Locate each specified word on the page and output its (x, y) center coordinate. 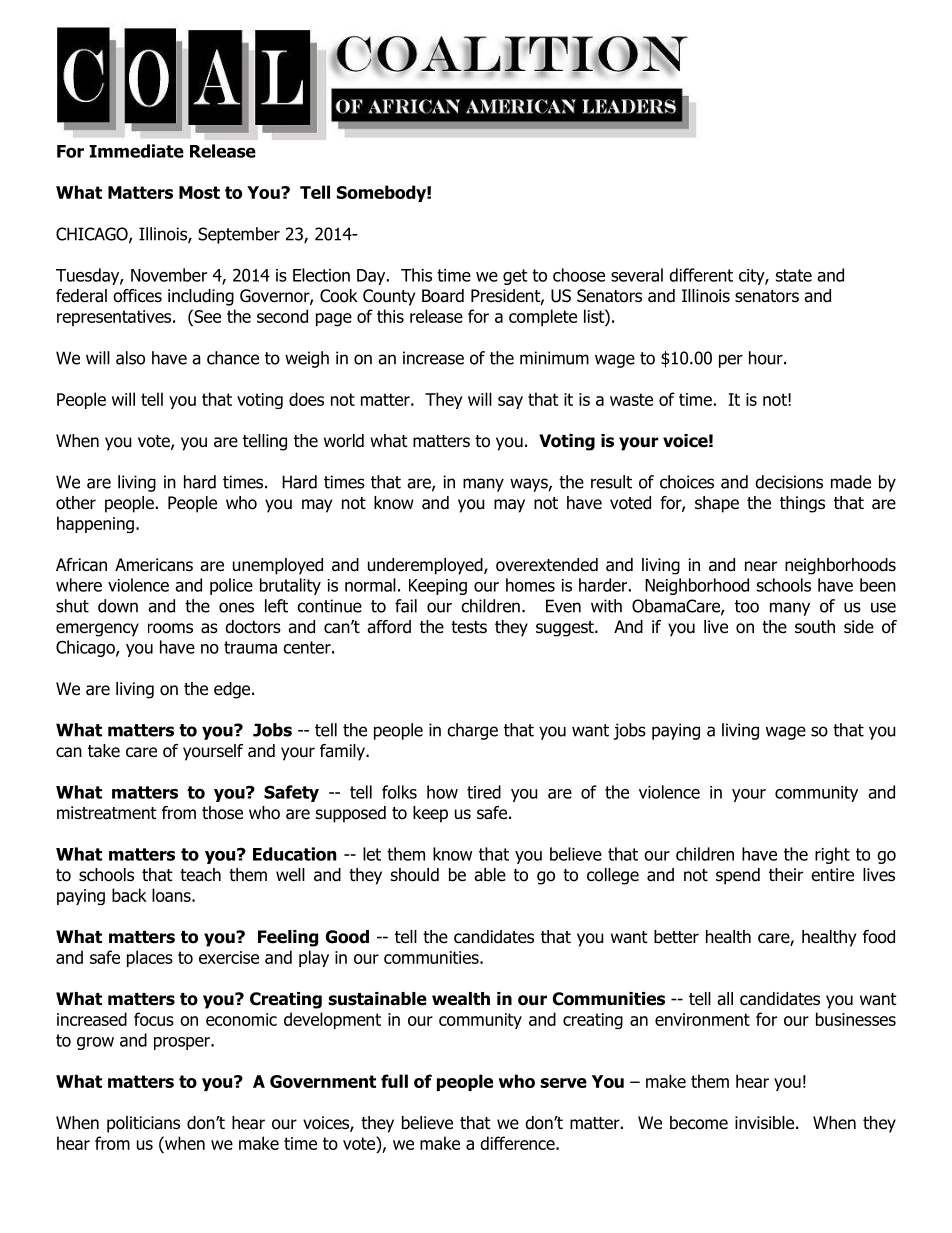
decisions (789, 482)
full (394, 1081)
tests (469, 627)
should (415, 875)
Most (199, 192)
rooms (170, 628)
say (510, 402)
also (130, 358)
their (786, 875)
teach (200, 875)
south (815, 627)
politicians (143, 1124)
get (515, 277)
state (794, 275)
